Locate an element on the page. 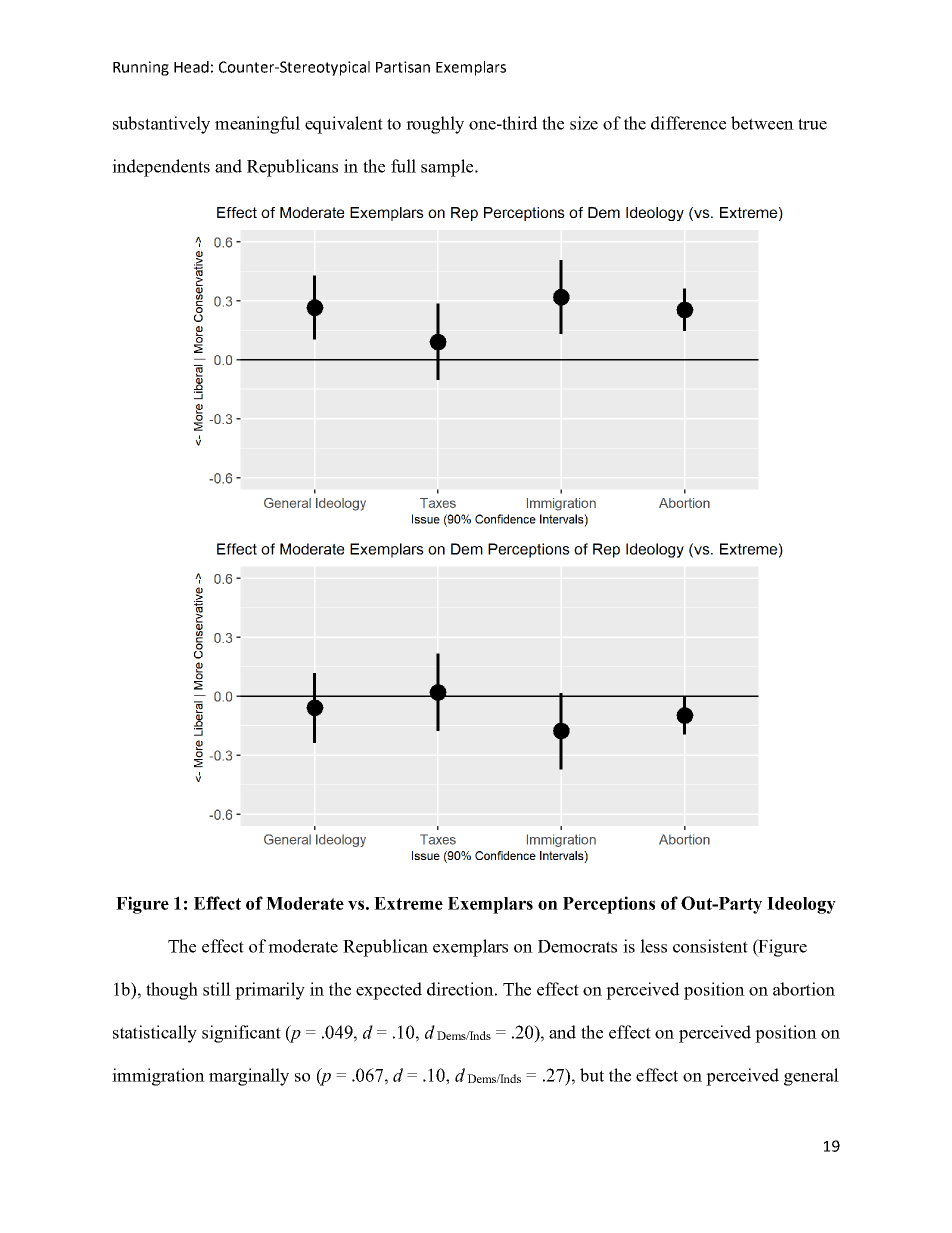  sample is located at coordinates (448, 168).
